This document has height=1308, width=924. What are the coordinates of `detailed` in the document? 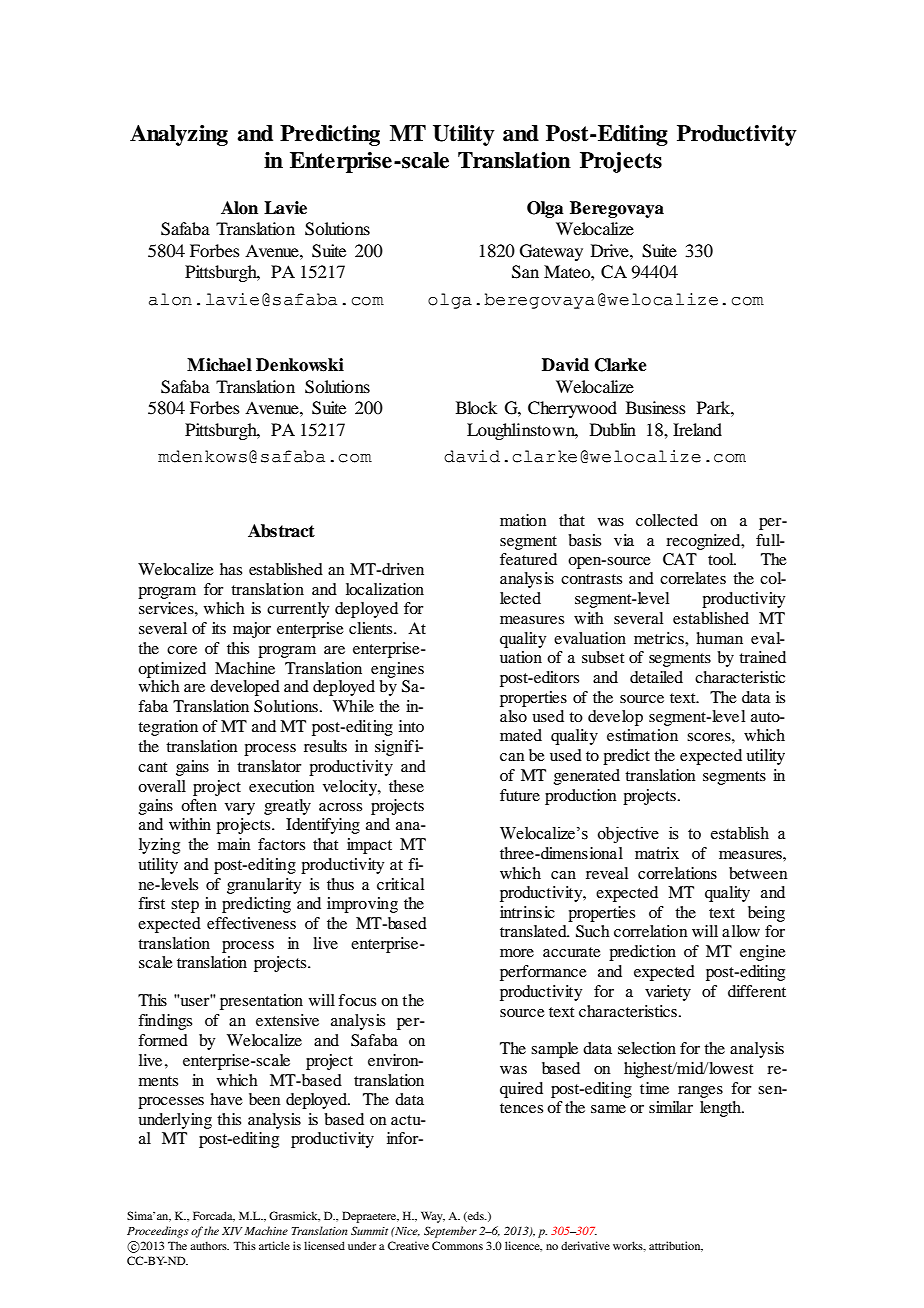 It's located at (656, 677).
